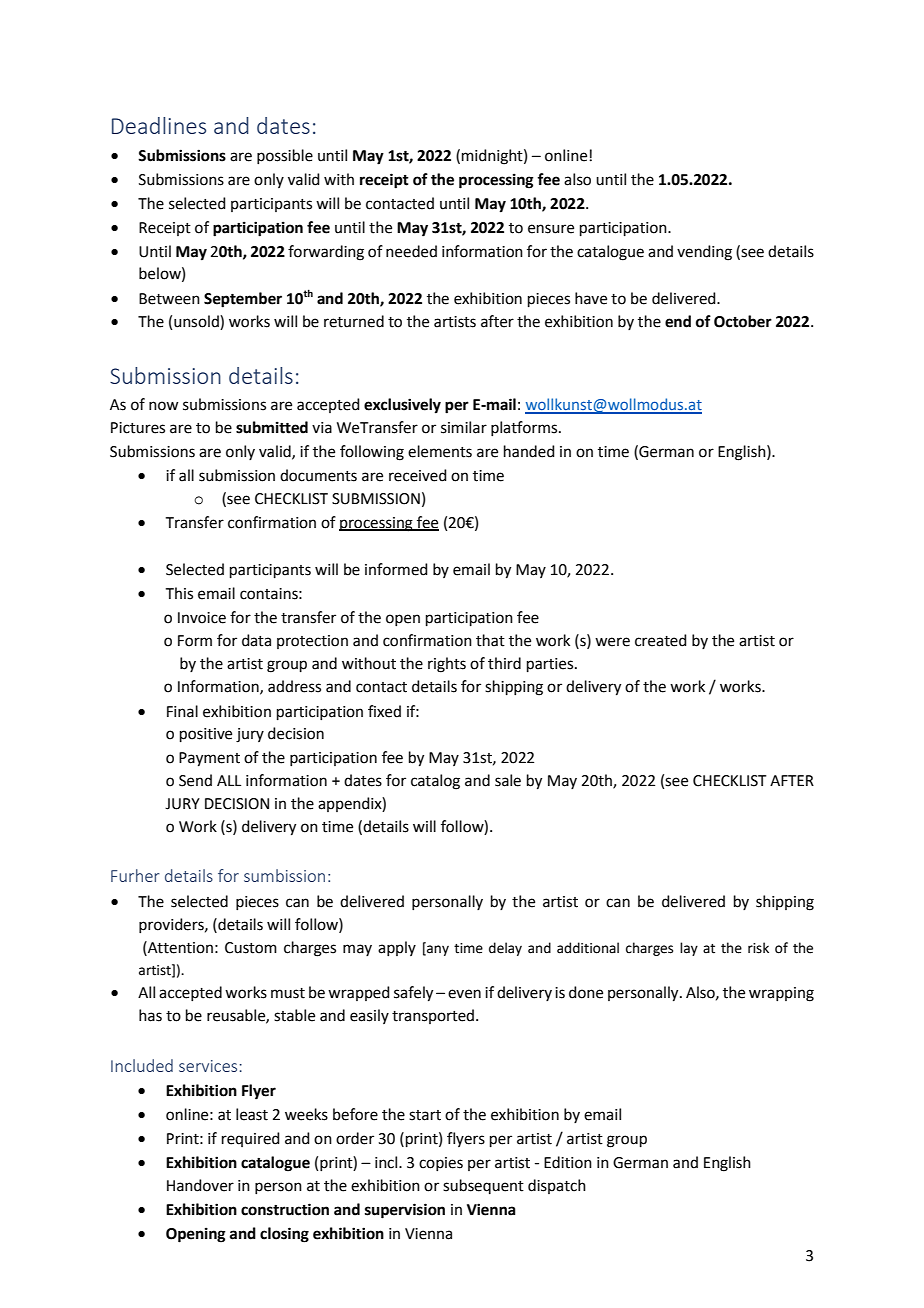 Image resolution: width=924 pixels, height=1308 pixels. I want to click on vending, so click(704, 253).
